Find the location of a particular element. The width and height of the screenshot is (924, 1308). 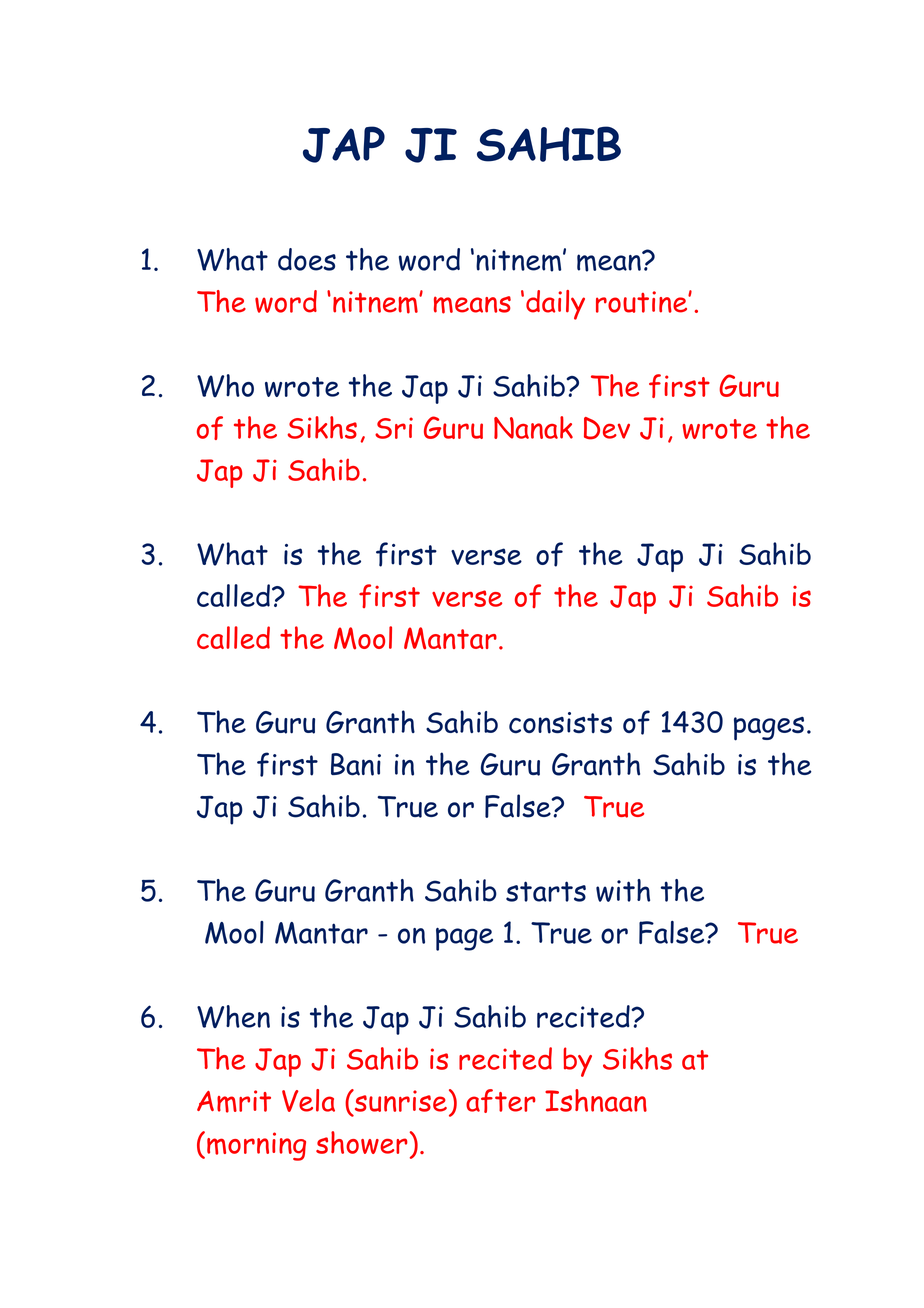

daily is located at coordinates (555, 305).
